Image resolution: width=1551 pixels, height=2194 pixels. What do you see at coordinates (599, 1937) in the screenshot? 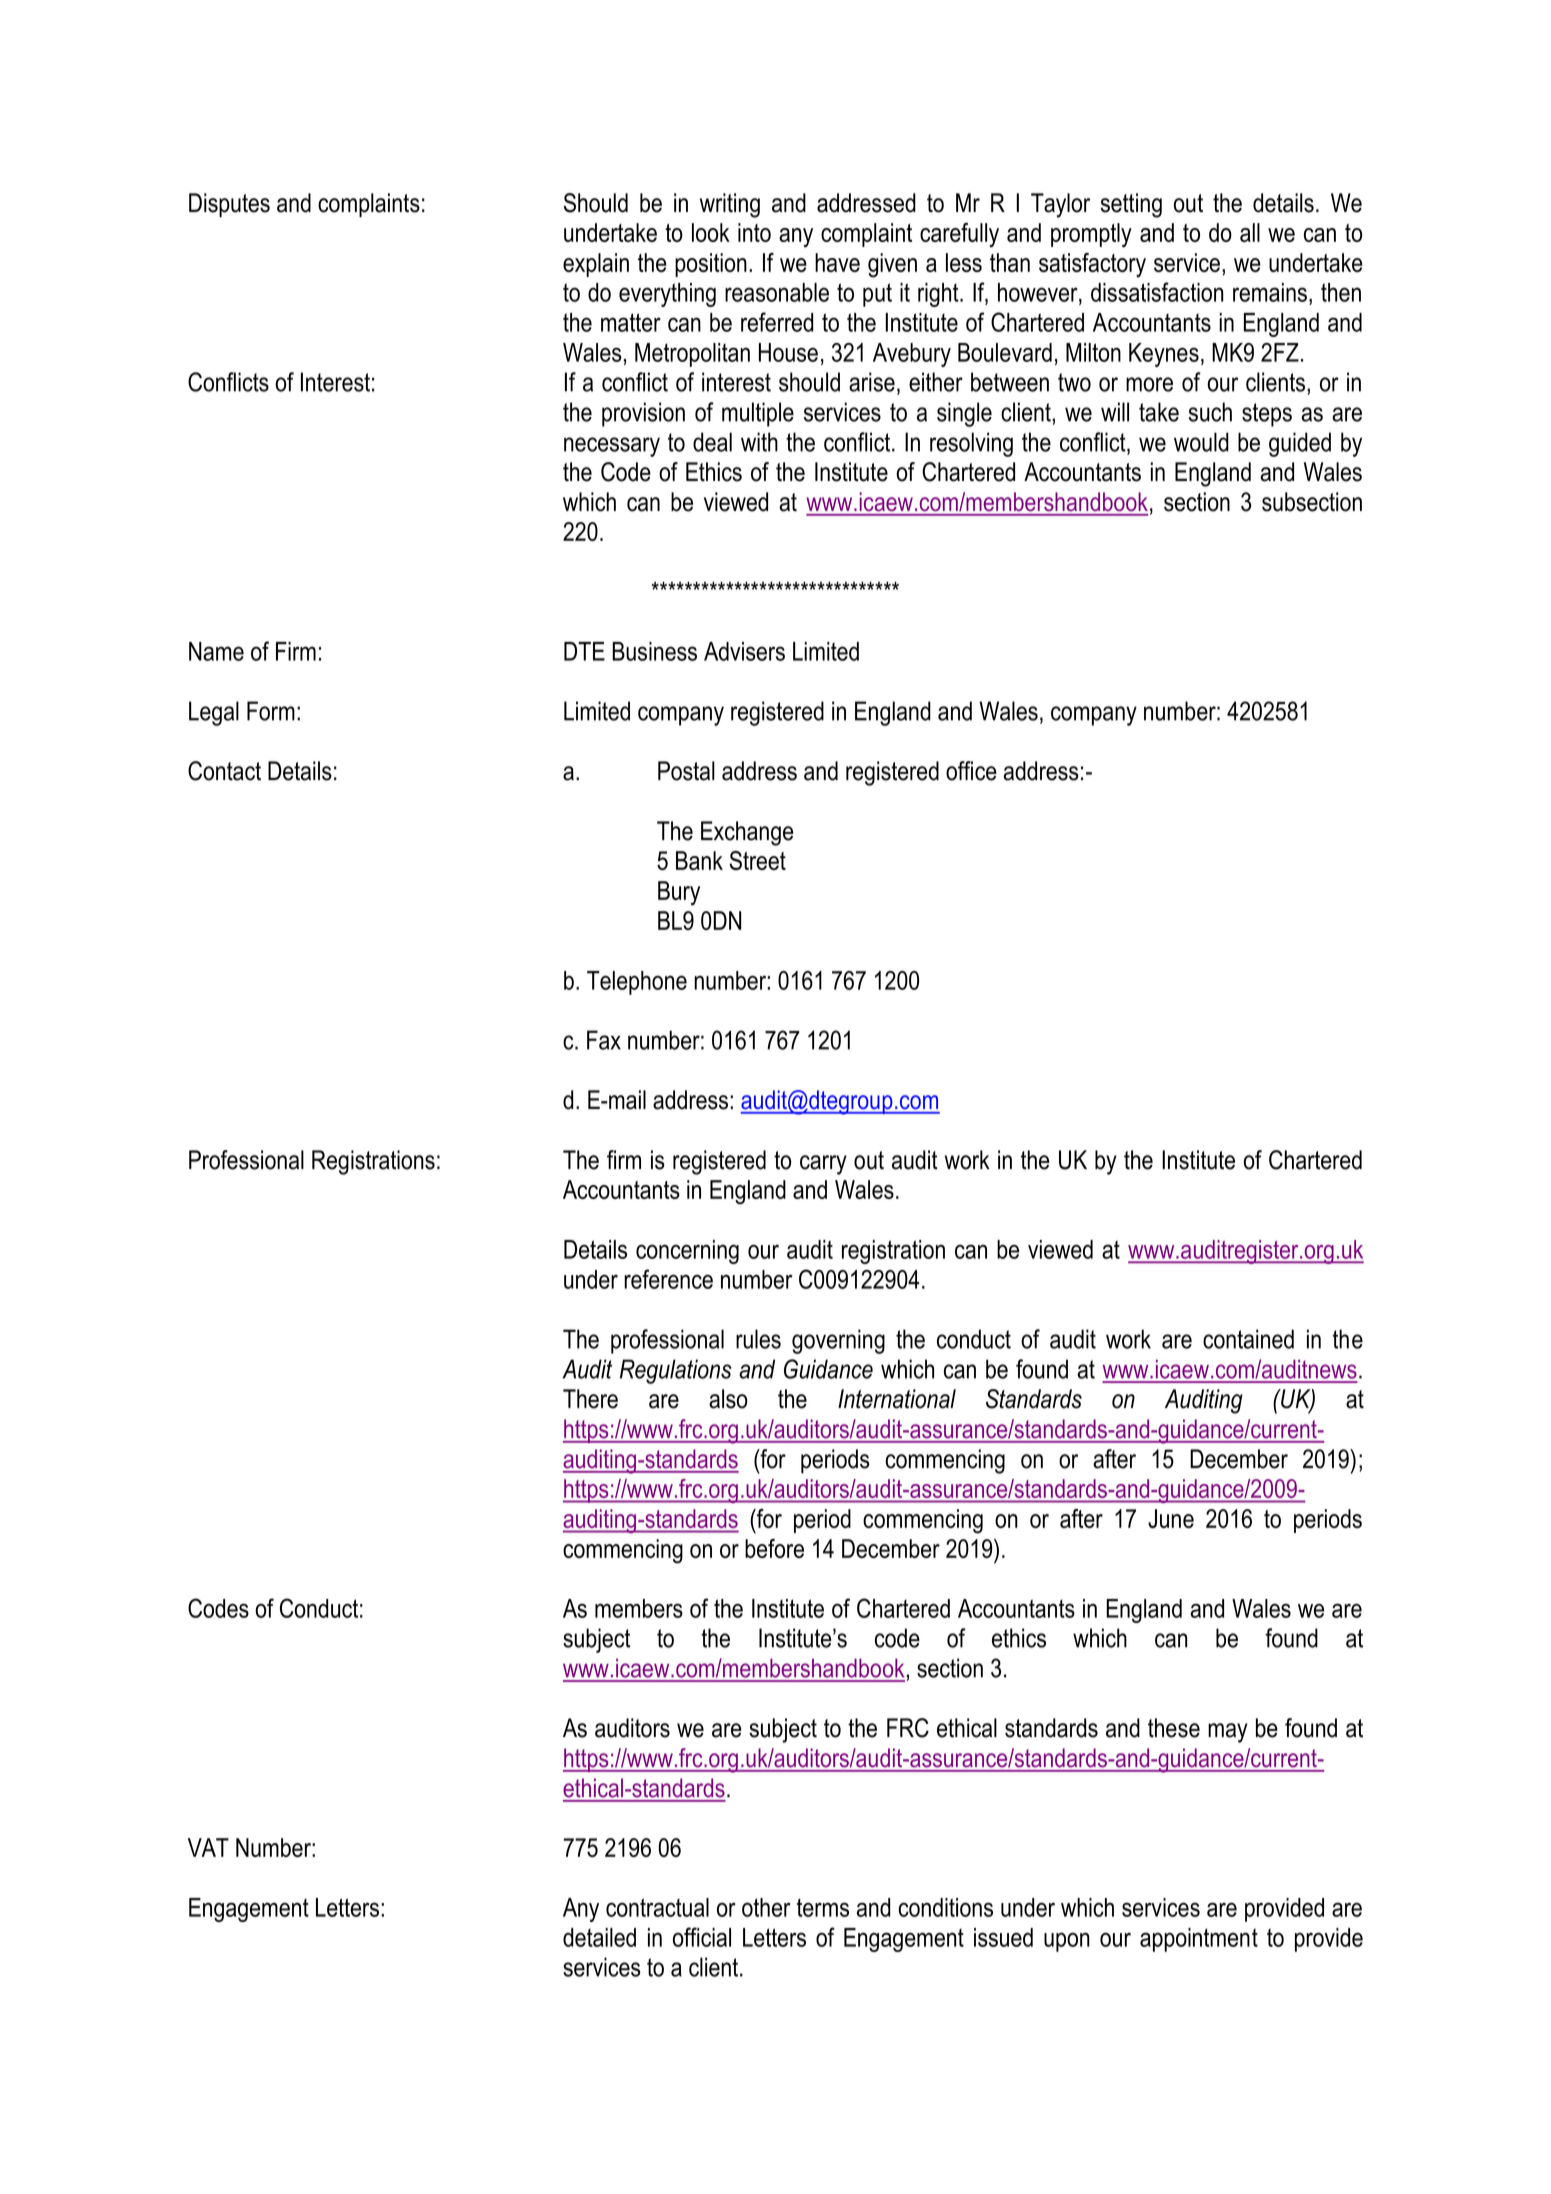
I see `detailed` at bounding box center [599, 1937].
